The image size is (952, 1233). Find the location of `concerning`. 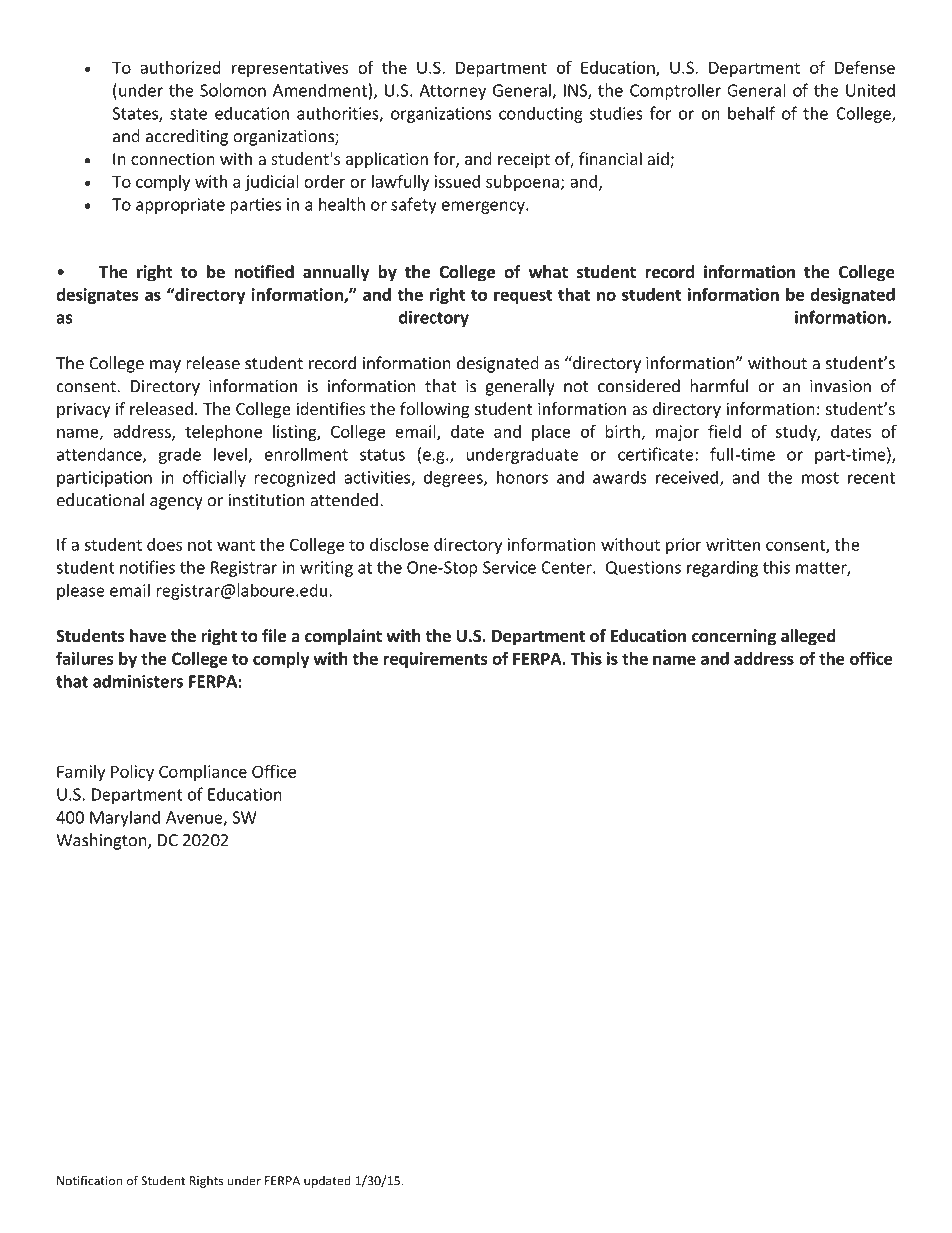

concerning is located at coordinates (734, 637).
